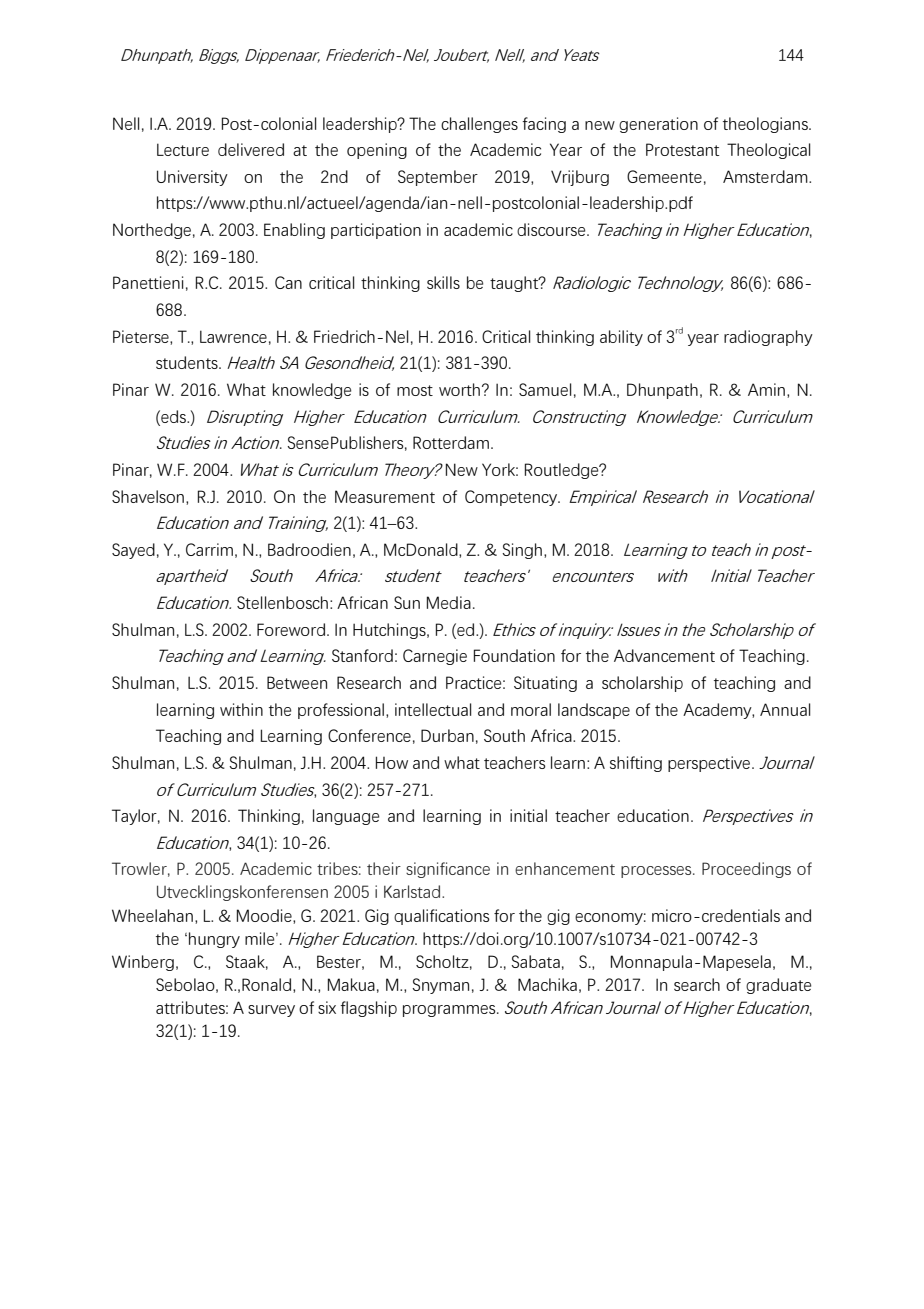  I want to click on survey, so click(271, 1011).
